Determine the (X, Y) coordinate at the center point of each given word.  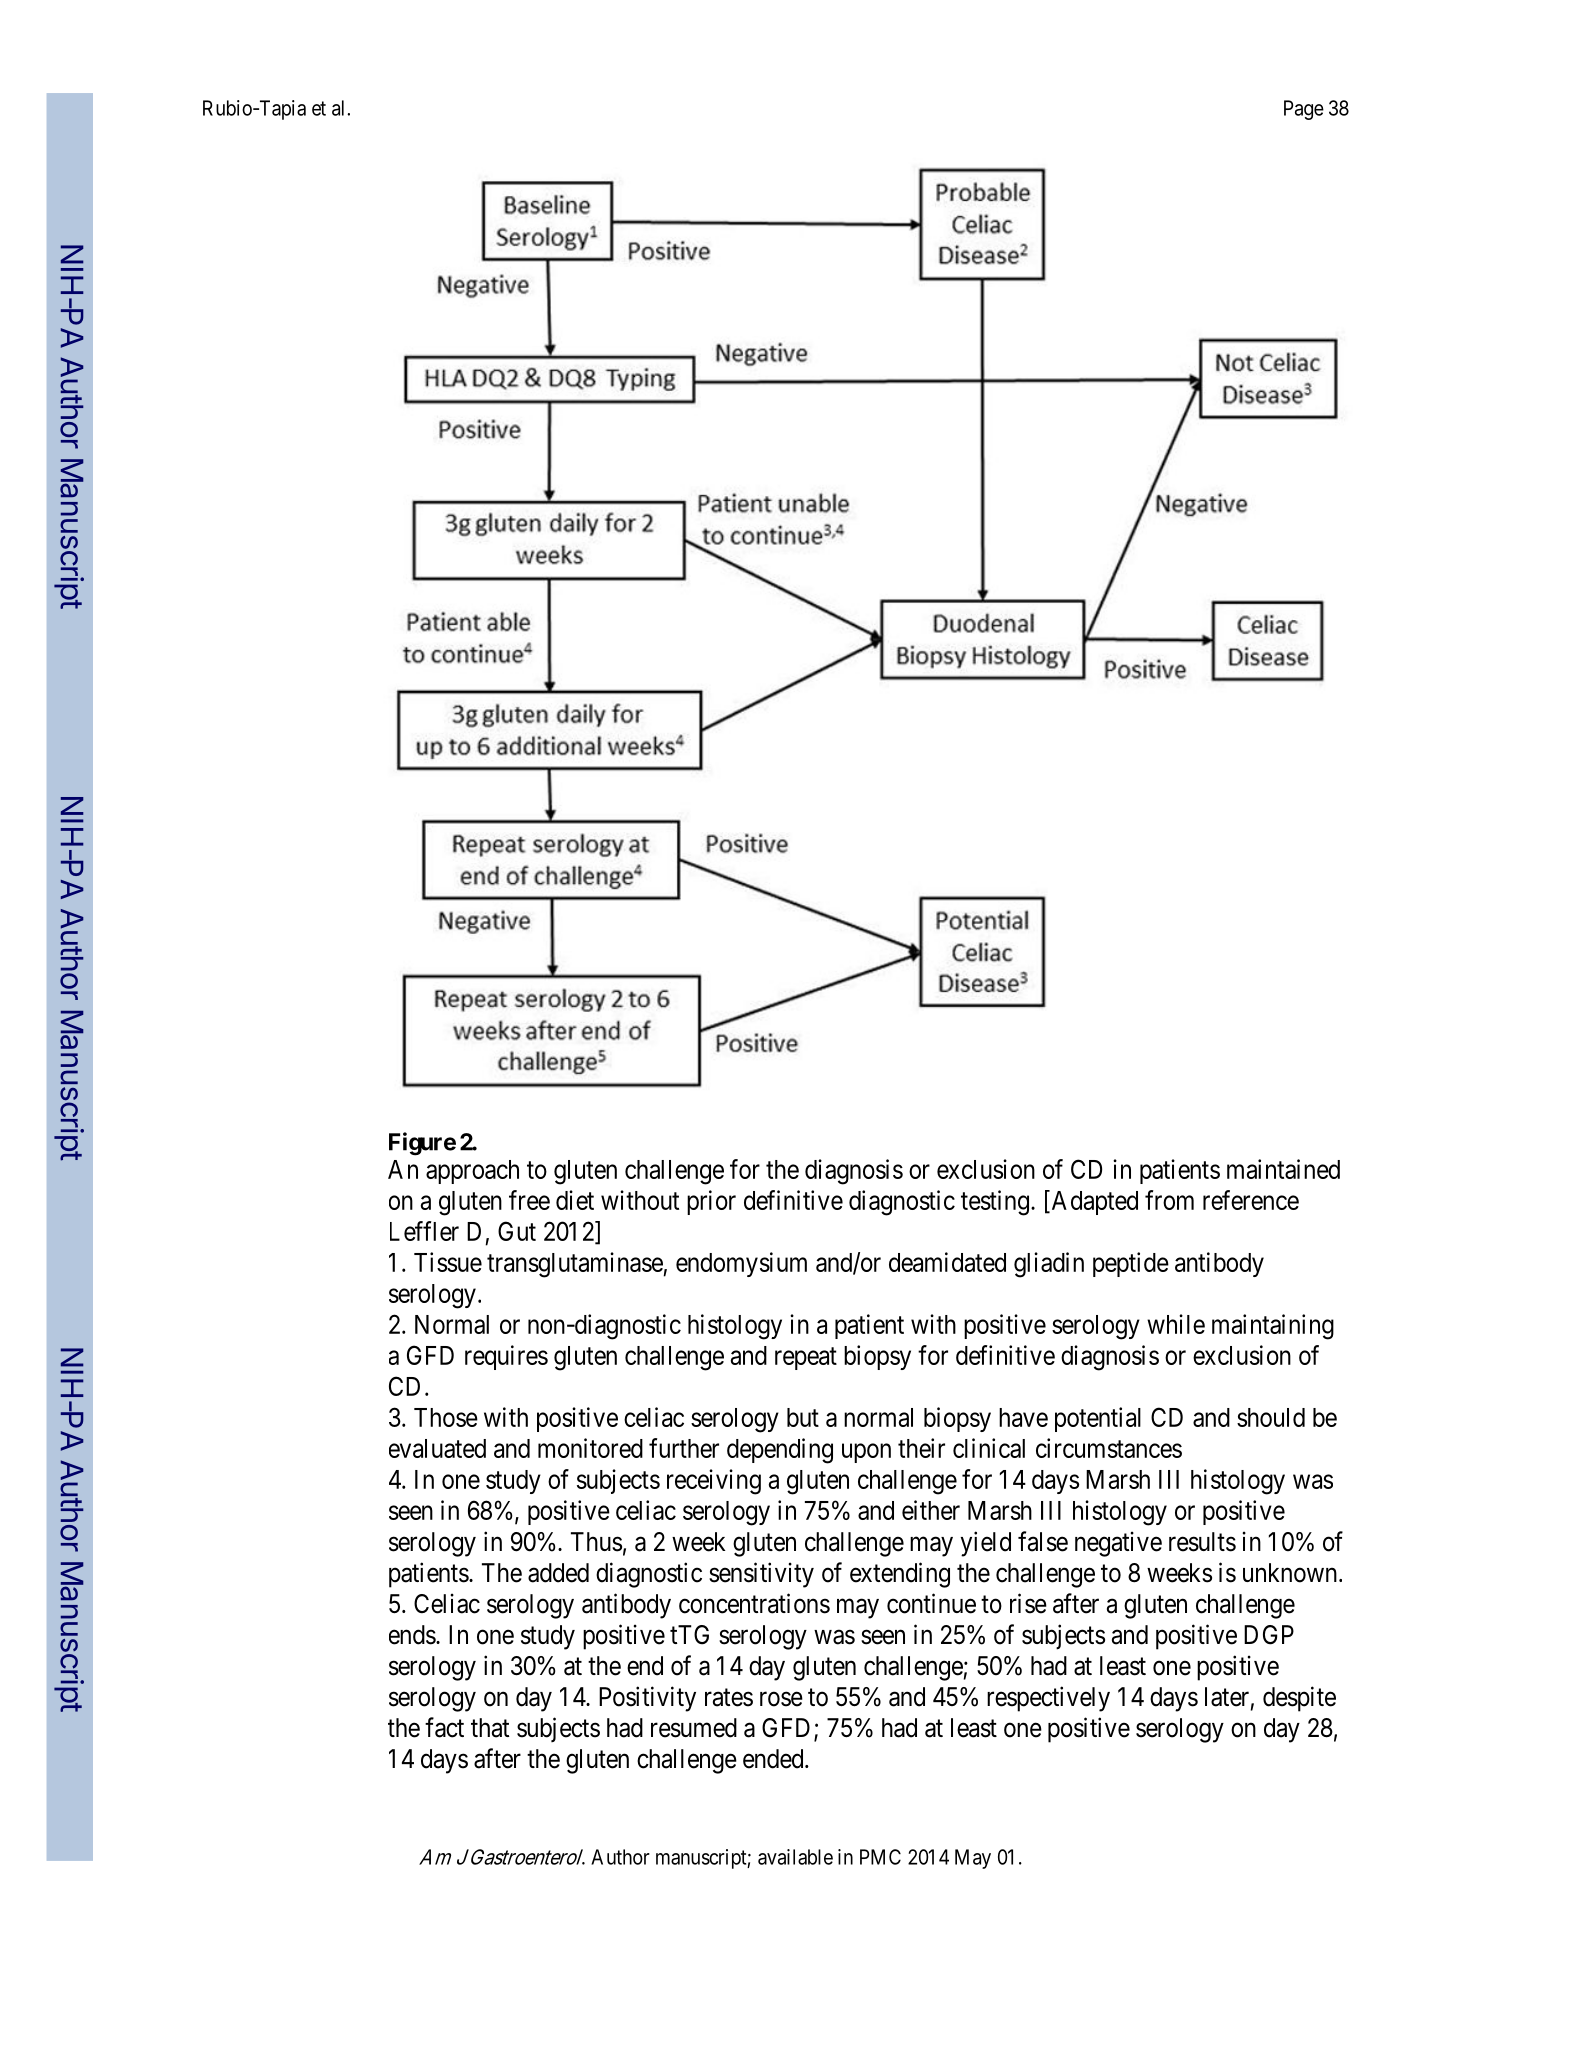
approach (472, 1172)
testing (995, 1203)
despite (1299, 1699)
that (490, 1728)
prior (711, 1202)
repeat (806, 1358)
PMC (880, 1857)
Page (1304, 110)
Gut (517, 1231)
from (1169, 1200)
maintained (1283, 1169)
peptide (1131, 1264)
